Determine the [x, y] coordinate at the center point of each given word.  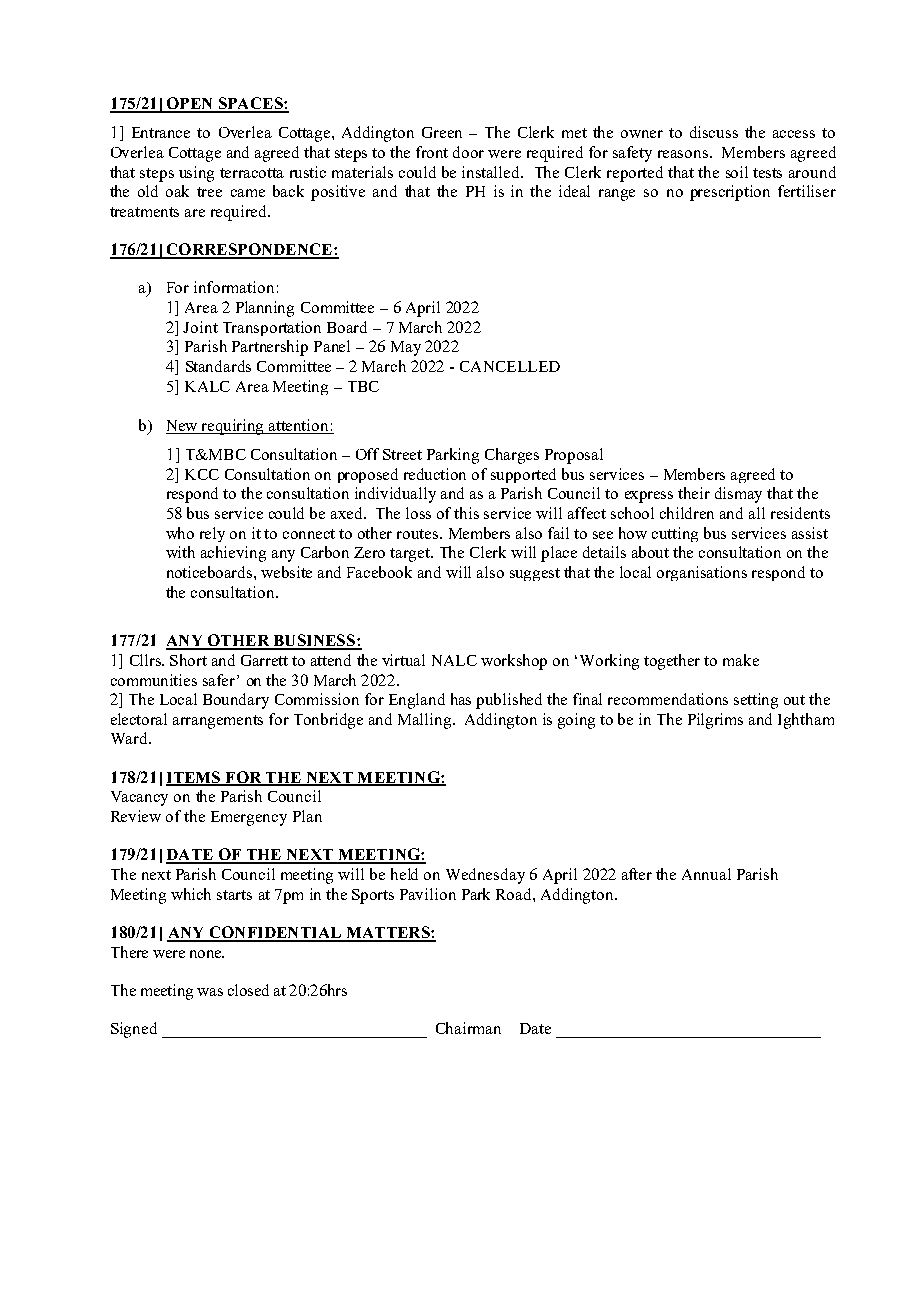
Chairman [468, 1028]
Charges [512, 456]
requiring [233, 427]
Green [442, 132]
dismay [738, 495]
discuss [714, 132]
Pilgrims [715, 721]
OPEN [189, 104]
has [461, 699]
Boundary [236, 701]
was [210, 992]
